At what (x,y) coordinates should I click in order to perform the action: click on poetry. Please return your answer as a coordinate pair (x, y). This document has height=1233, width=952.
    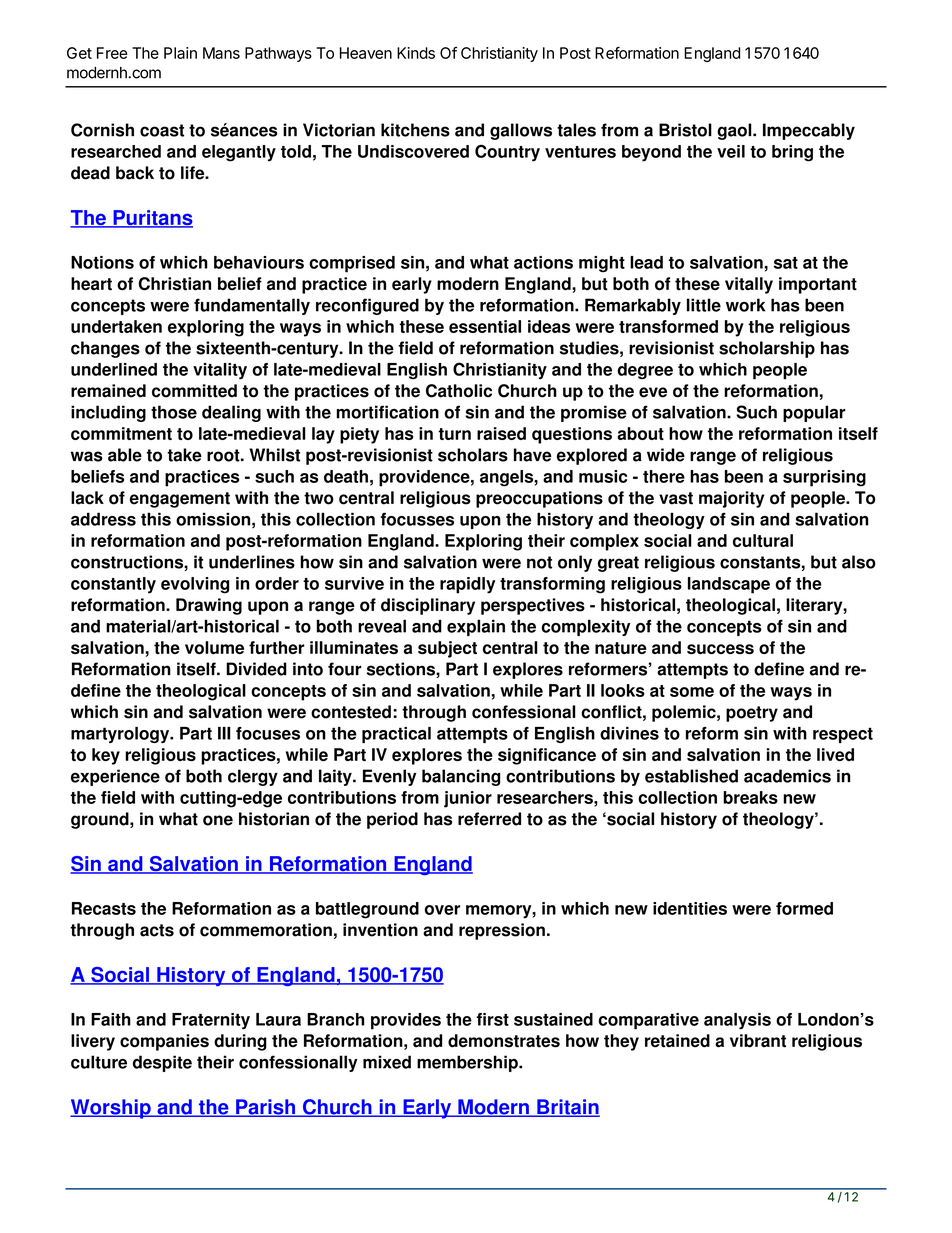
    Looking at the image, I should click on (752, 714).
